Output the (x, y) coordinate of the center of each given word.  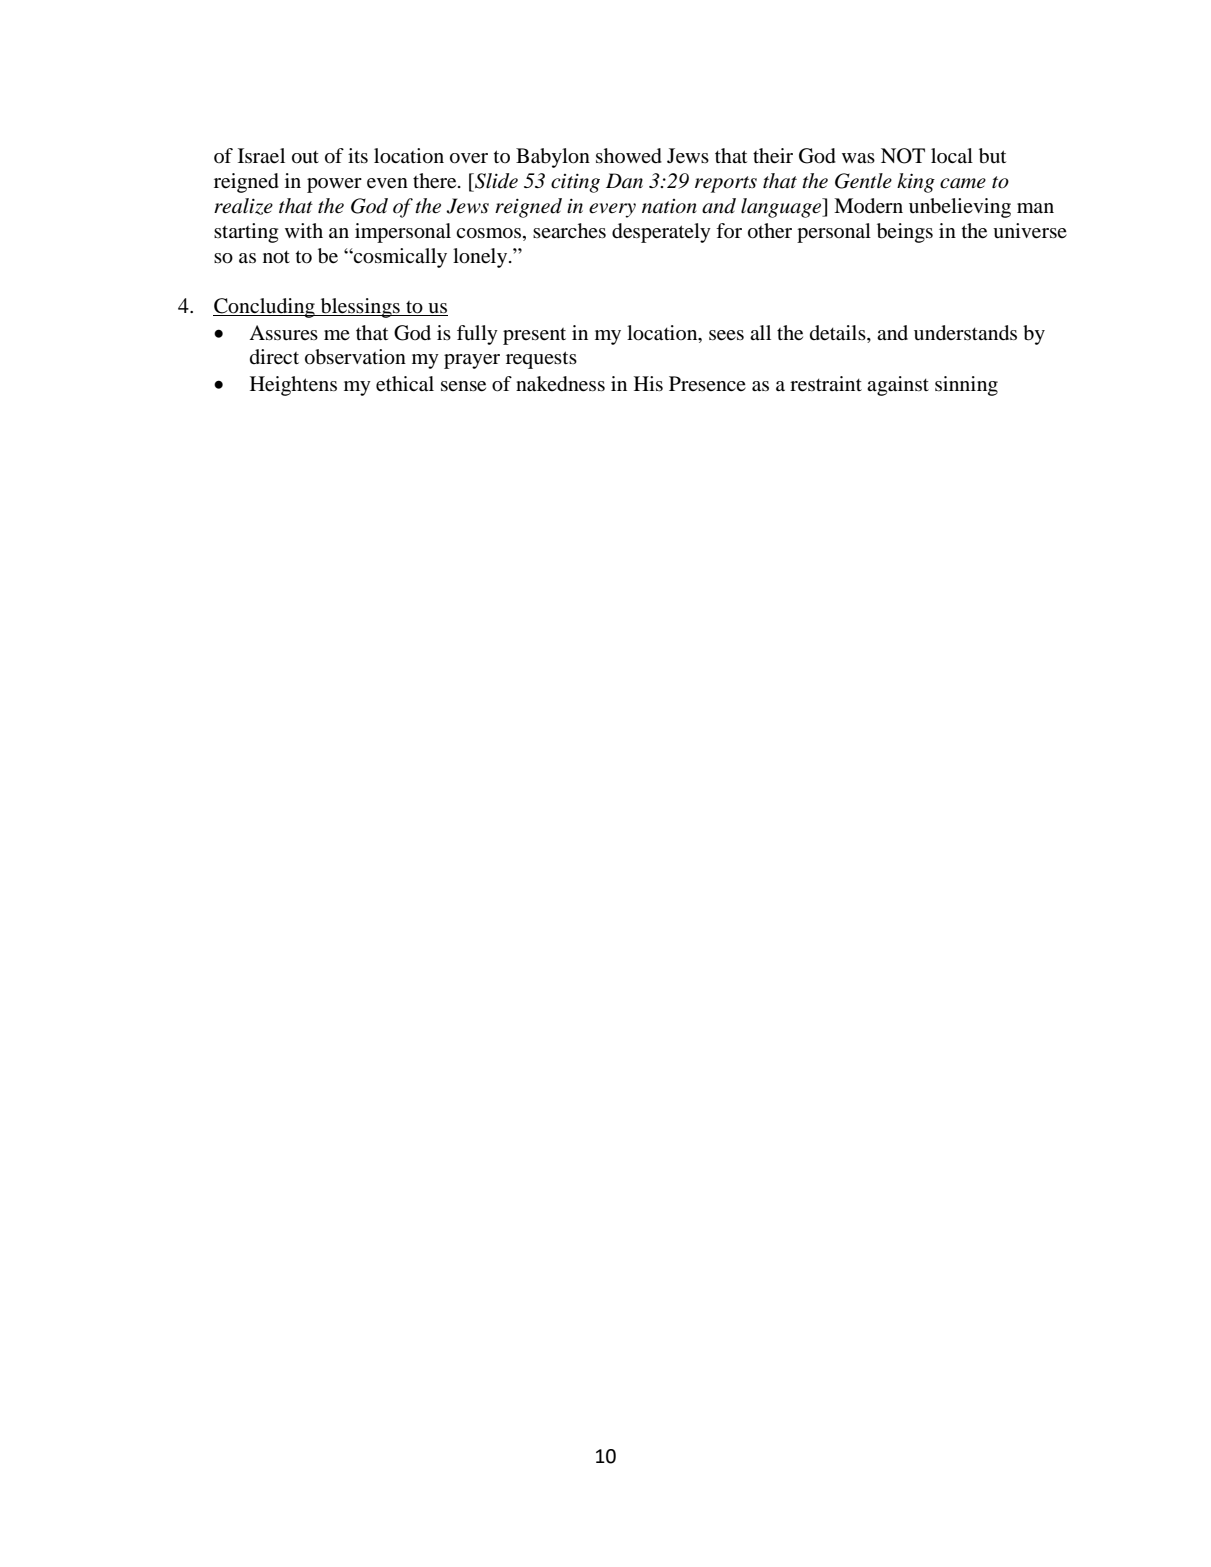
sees (726, 335)
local (952, 155)
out (305, 157)
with (304, 230)
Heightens (293, 386)
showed (629, 156)
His (648, 383)
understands (965, 333)
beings (905, 233)
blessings (360, 308)
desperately (661, 233)
